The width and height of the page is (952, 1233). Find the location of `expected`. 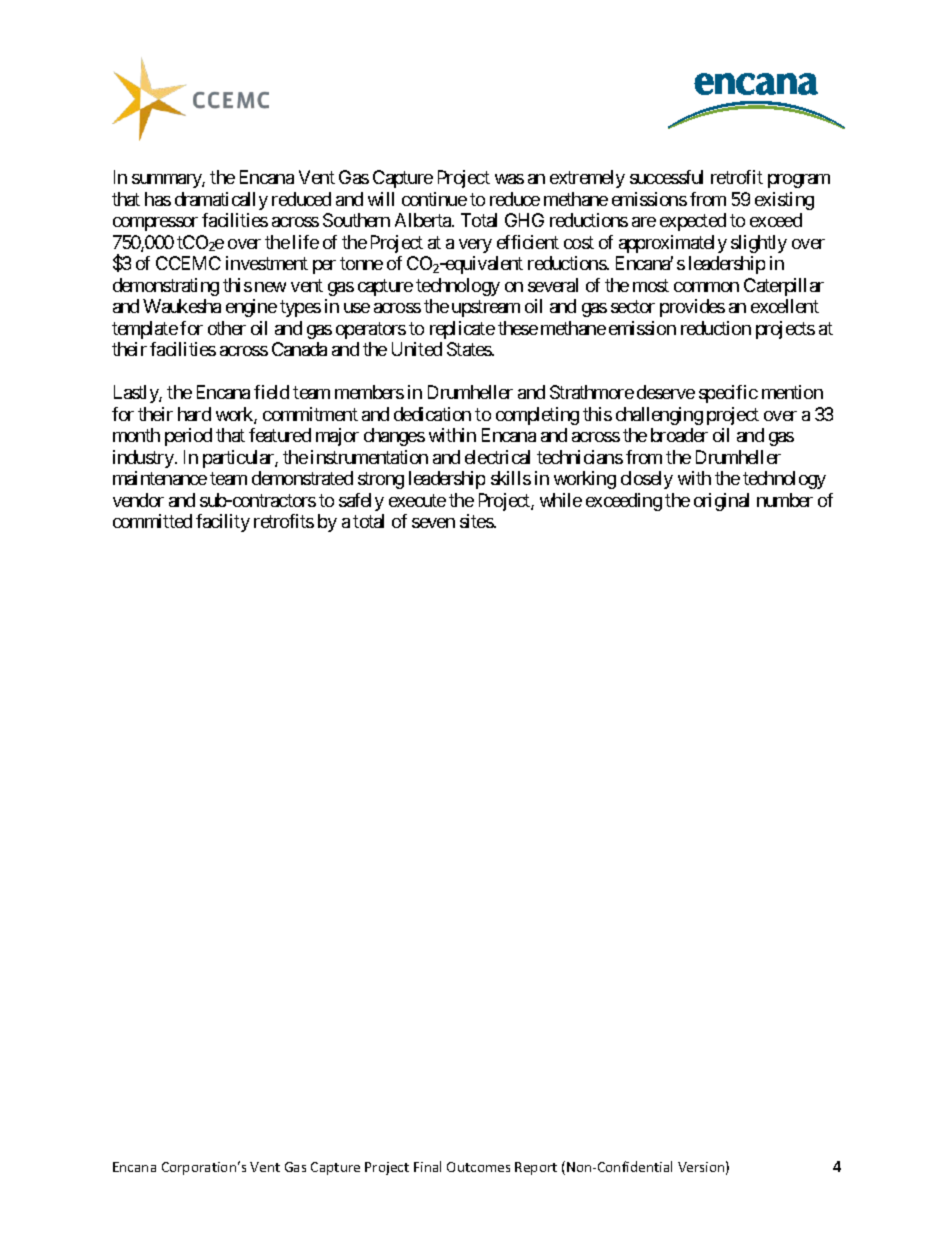

expected is located at coordinates (693, 222).
